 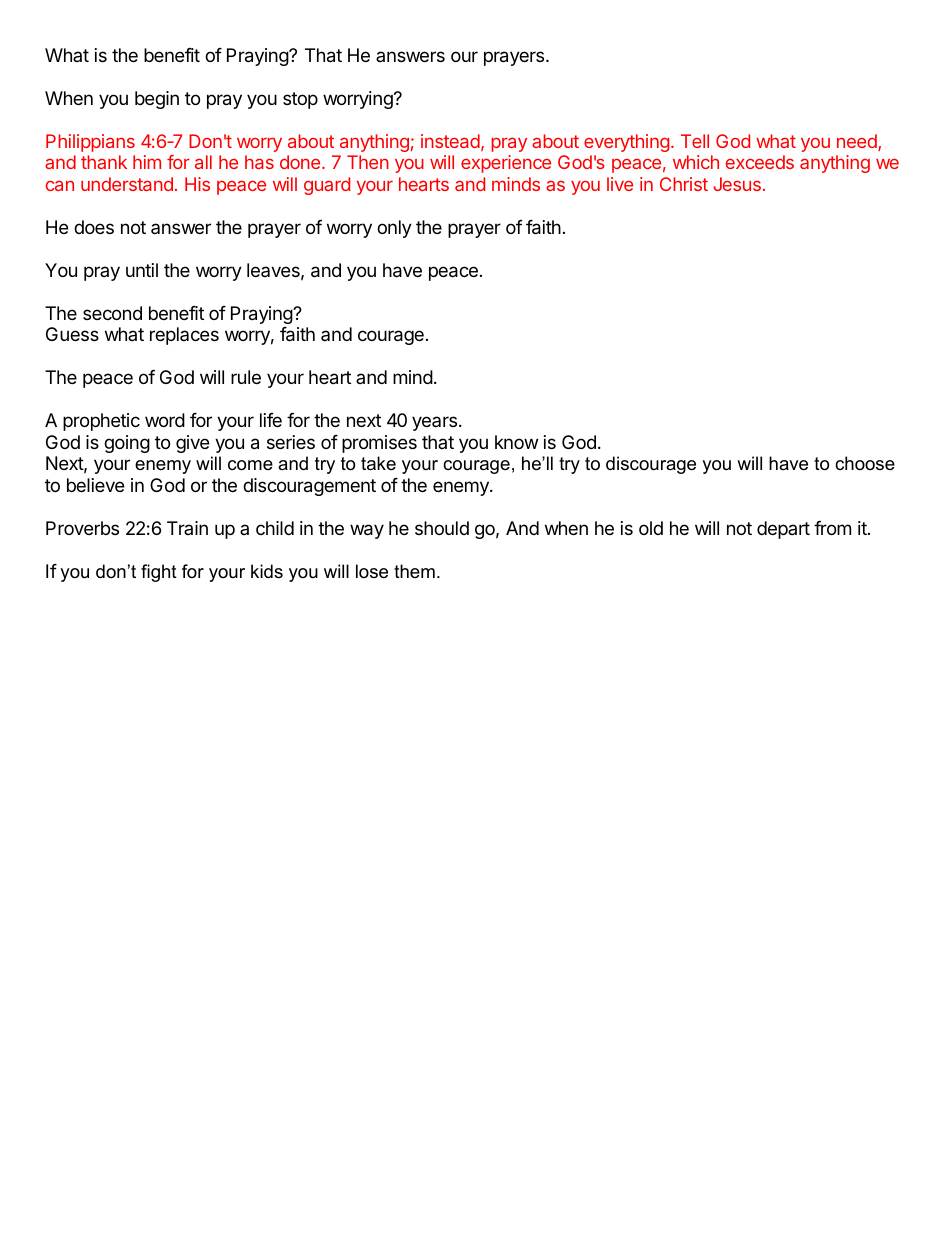 What do you see at coordinates (783, 530) in the screenshot?
I see `depart` at bounding box center [783, 530].
